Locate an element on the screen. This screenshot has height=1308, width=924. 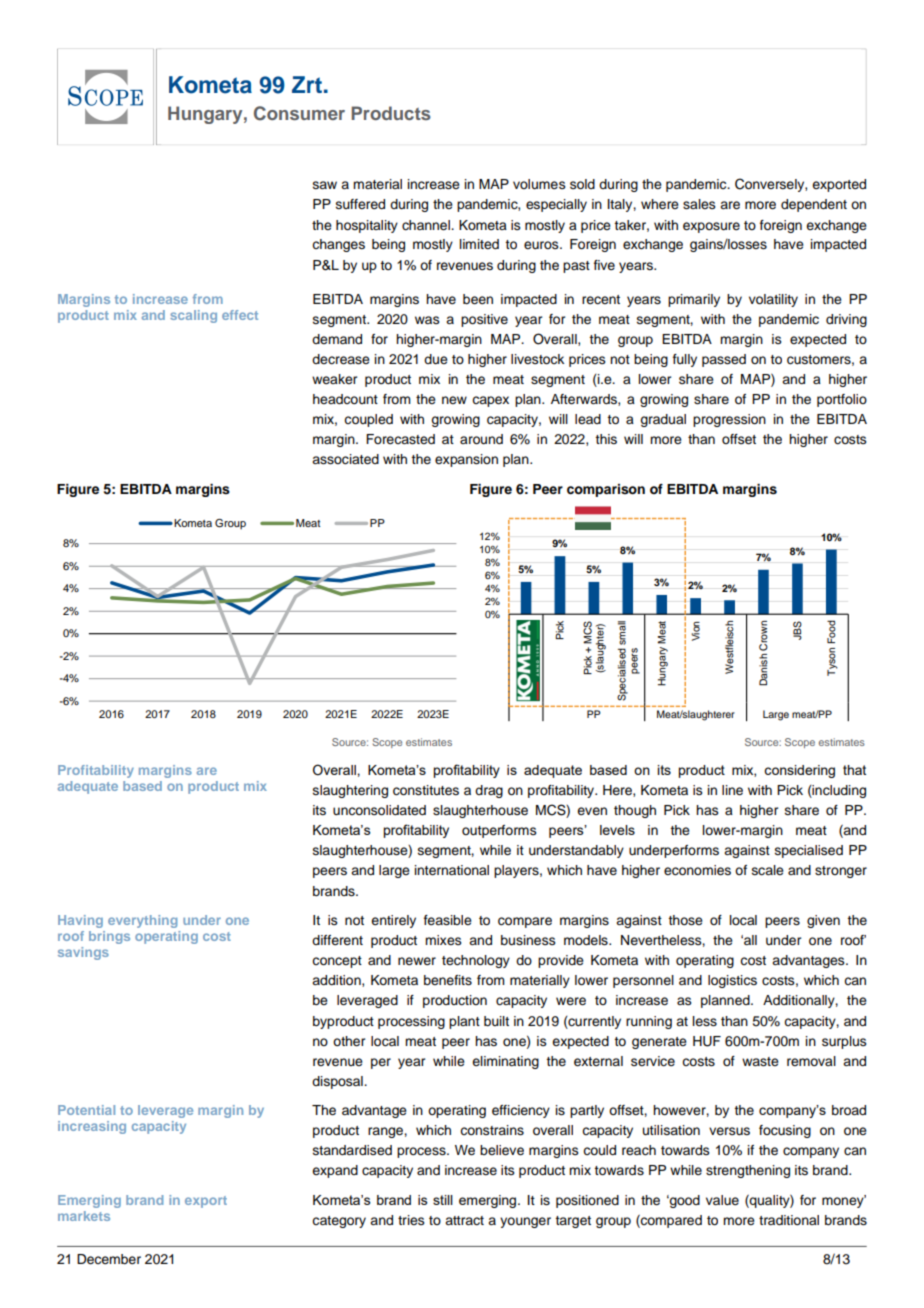
capex is located at coordinates (490, 401).
